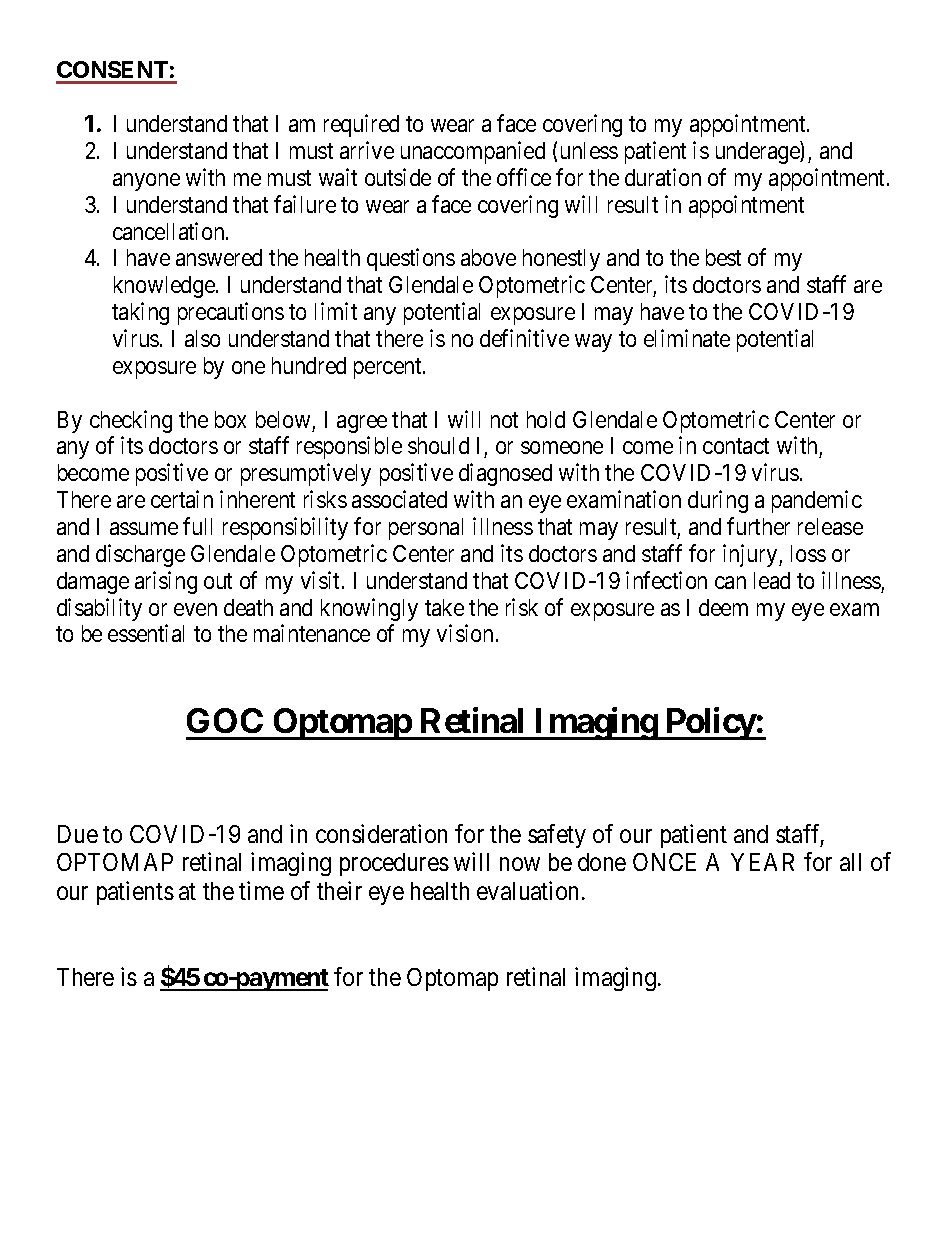 The height and width of the screenshot is (1233, 952). Describe the element at coordinates (261, 890) in the screenshot. I see `time` at that location.
